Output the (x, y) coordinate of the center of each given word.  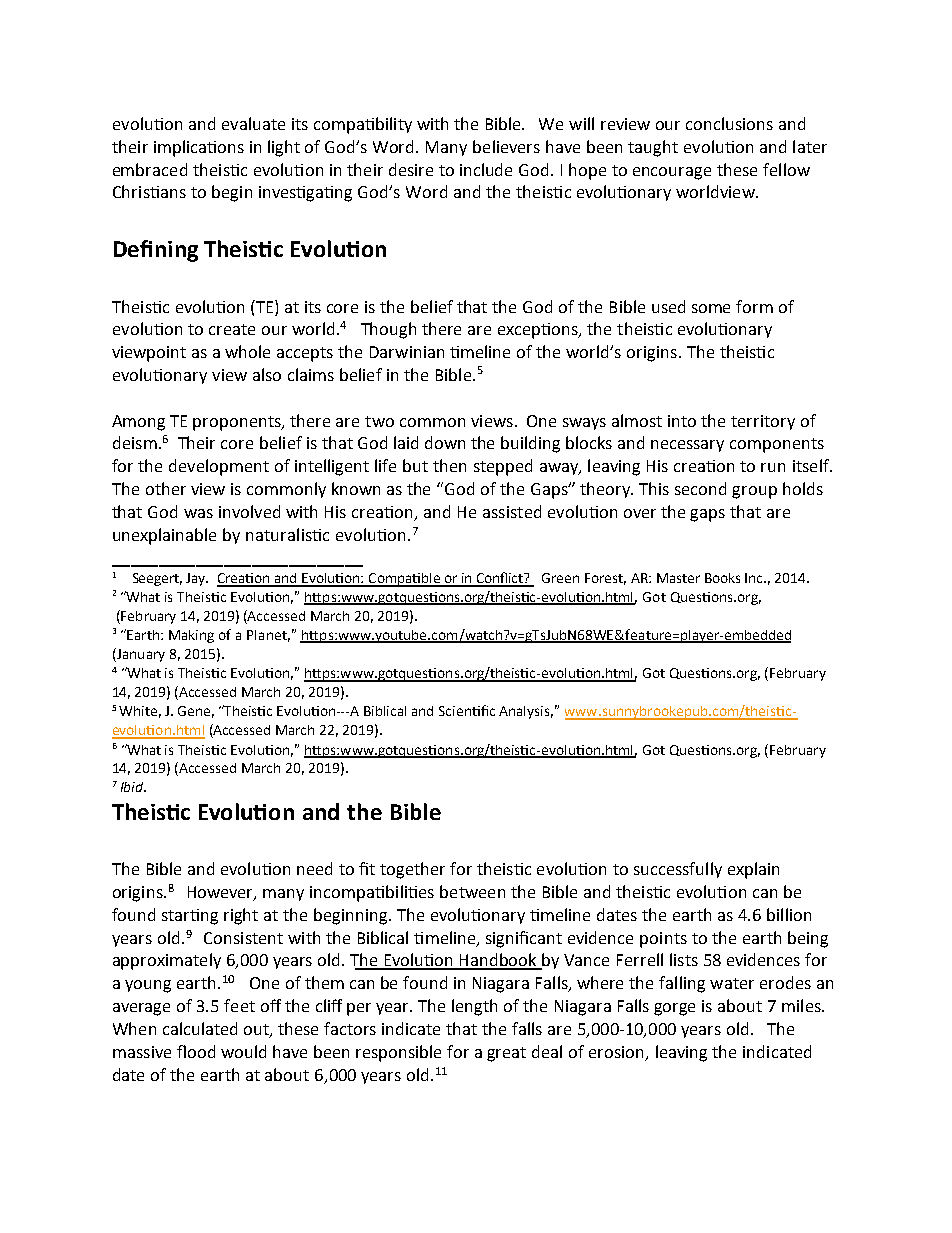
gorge (674, 1009)
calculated (200, 1028)
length (474, 1007)
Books (722, 578)
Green (560, 578)
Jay (197, 579)
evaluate (253, 123)
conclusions (729, 123)
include (486, 169)
